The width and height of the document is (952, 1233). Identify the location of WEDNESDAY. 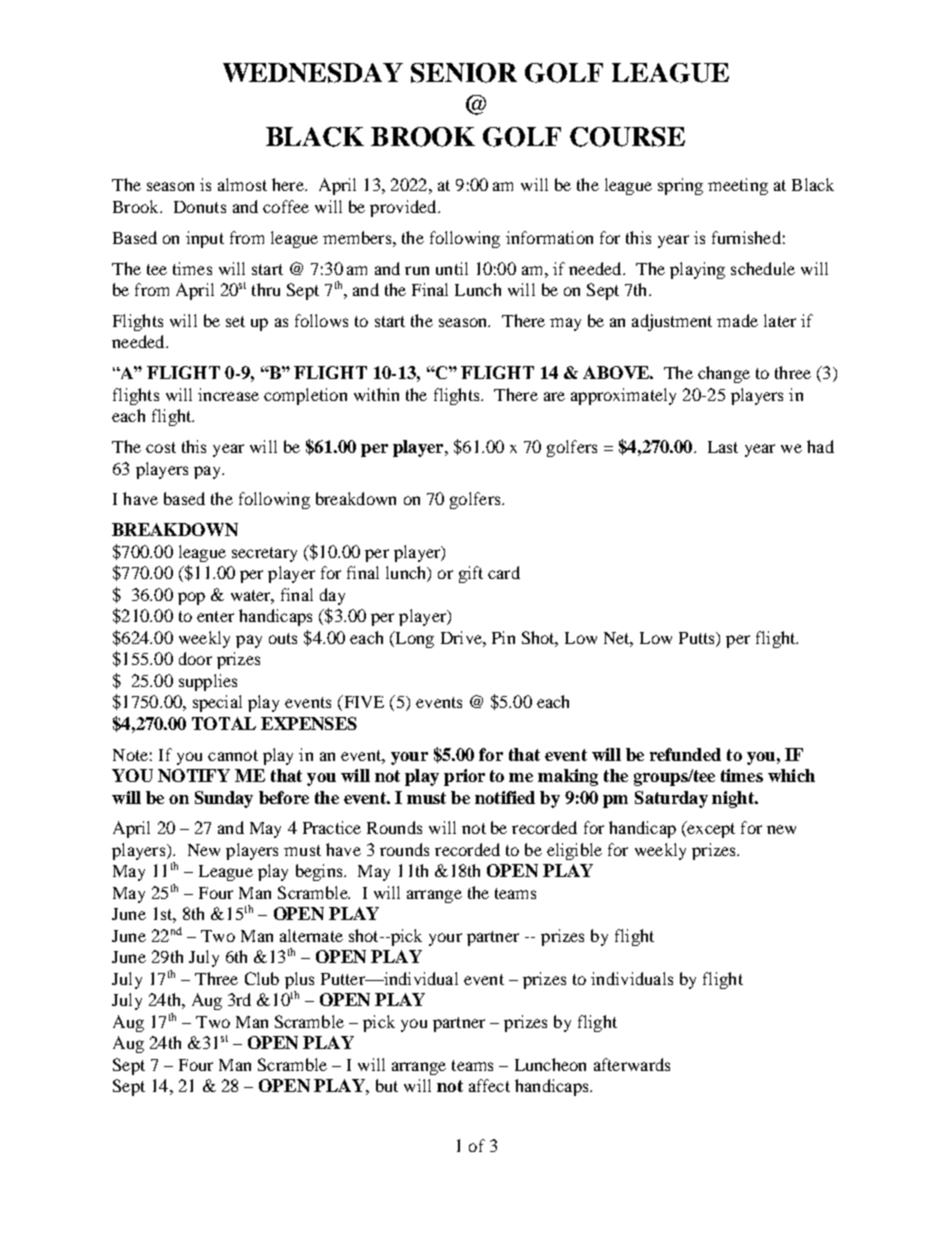
(313, 73).
